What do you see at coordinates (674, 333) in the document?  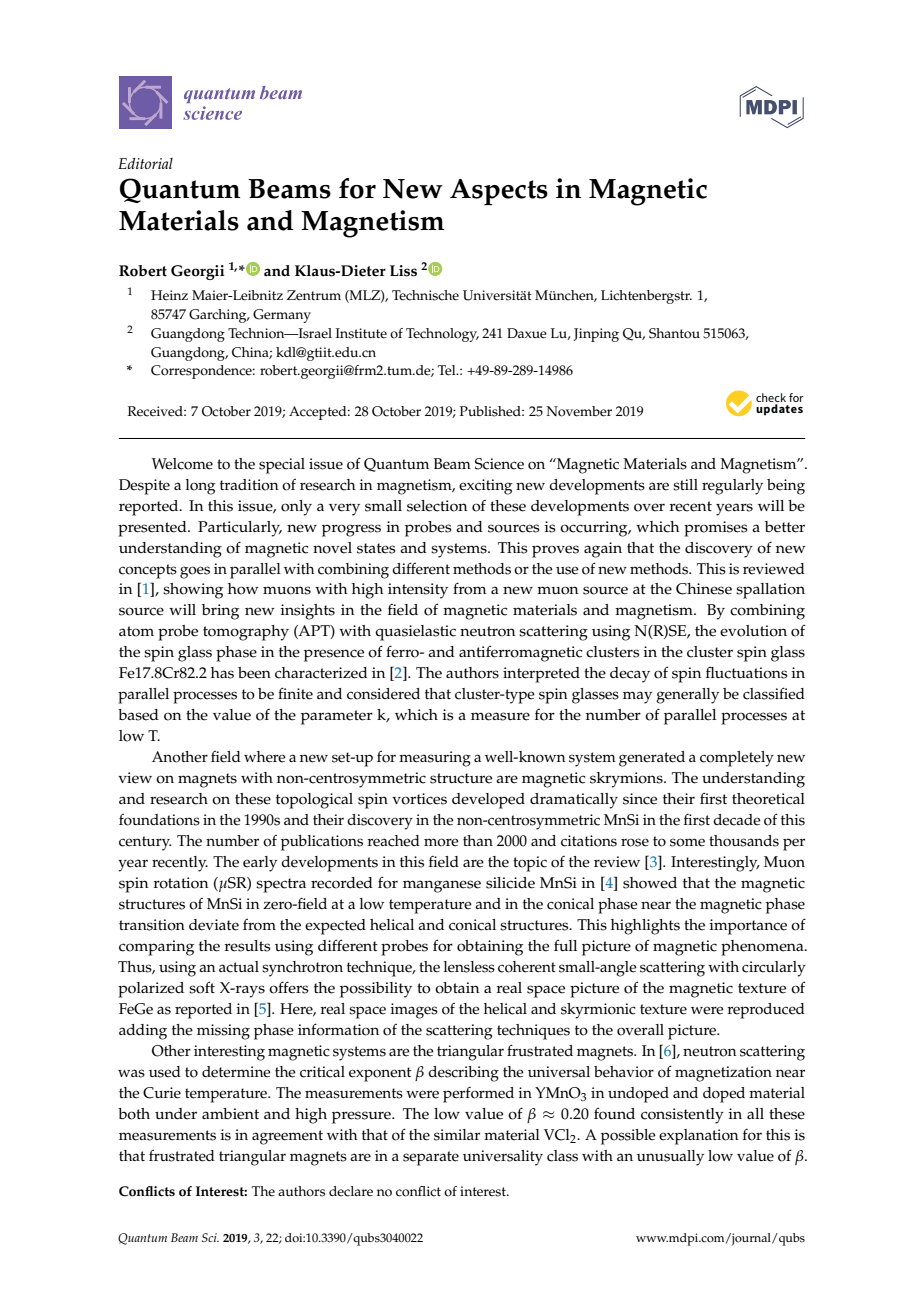 I see `Shantou` at bounding box center [674, 333].
